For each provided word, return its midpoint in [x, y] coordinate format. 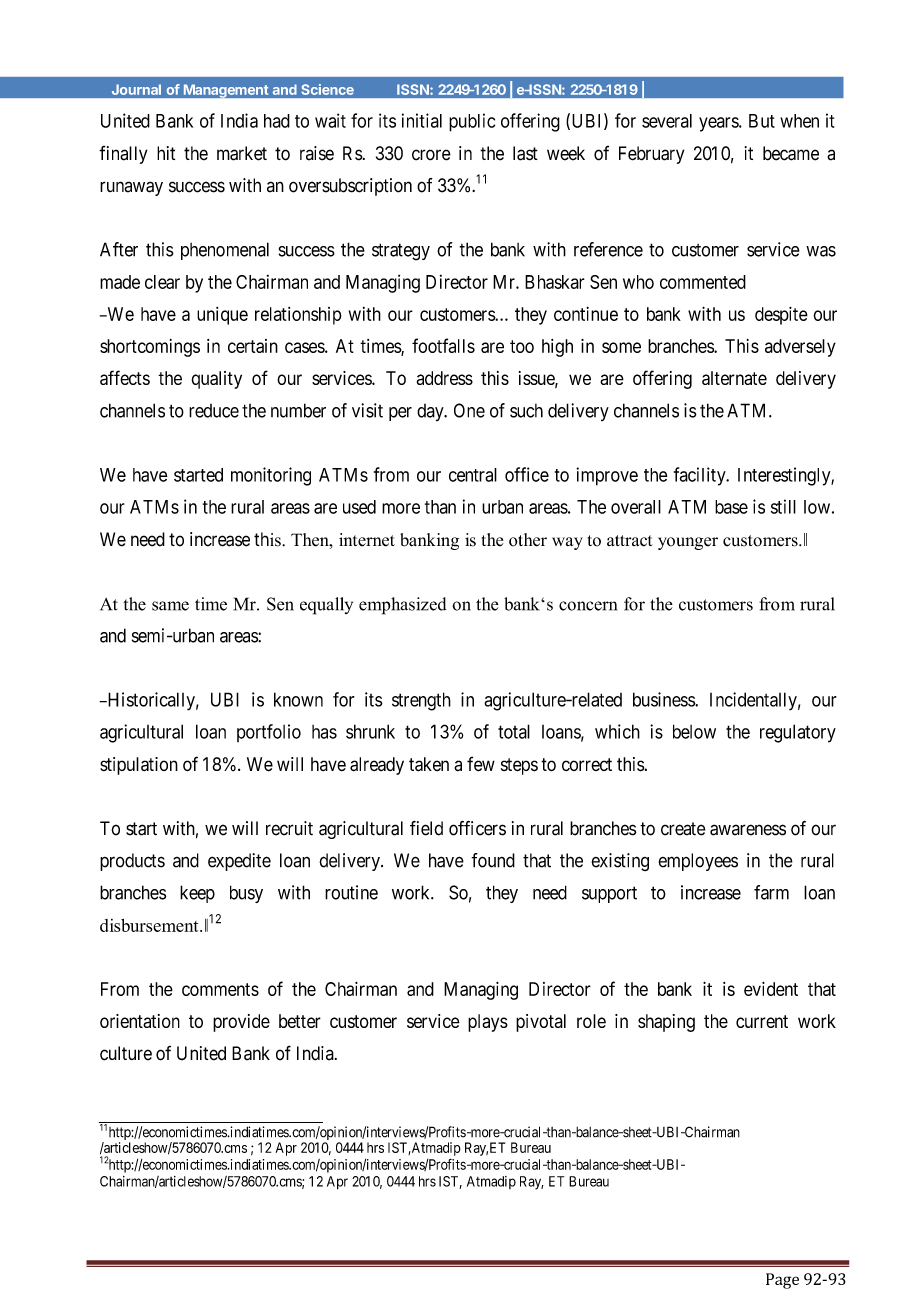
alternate [734, 378]
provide [241, 1023]
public [472, 122]
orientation [140, 1021]
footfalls [443, 345]
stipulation [139, 766]
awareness [748, 830]
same [170, 606]
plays [488, 1023]
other [528, 540]
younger [688, 543]
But [762, 121]
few [481, 764]
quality [216, 380]
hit [166, 153]
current [762, 1021]
